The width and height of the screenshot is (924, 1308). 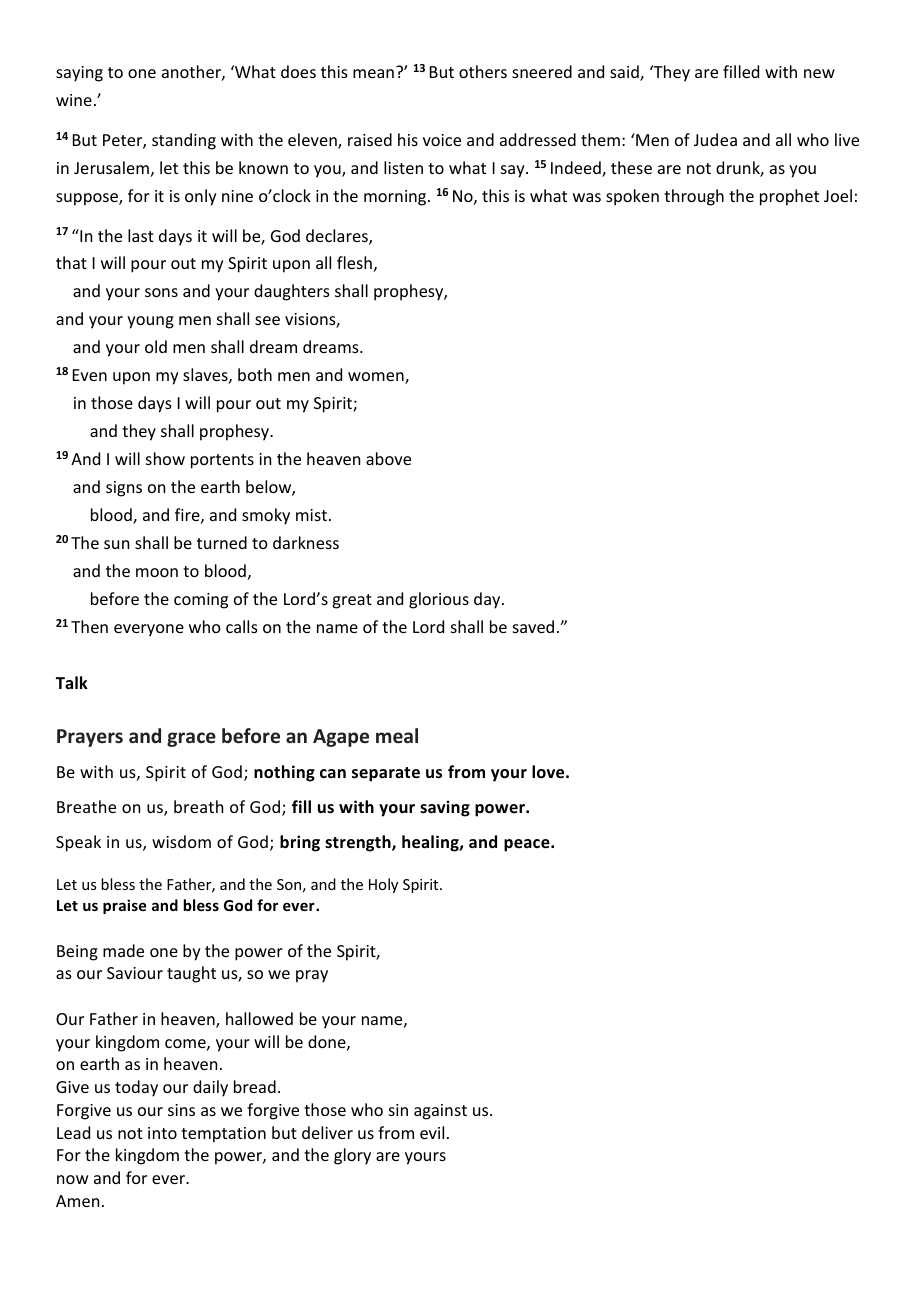 What do you see at coordinates (533, 626) in the screenshot?
I see `saved` at bounding box center [533, 626].
